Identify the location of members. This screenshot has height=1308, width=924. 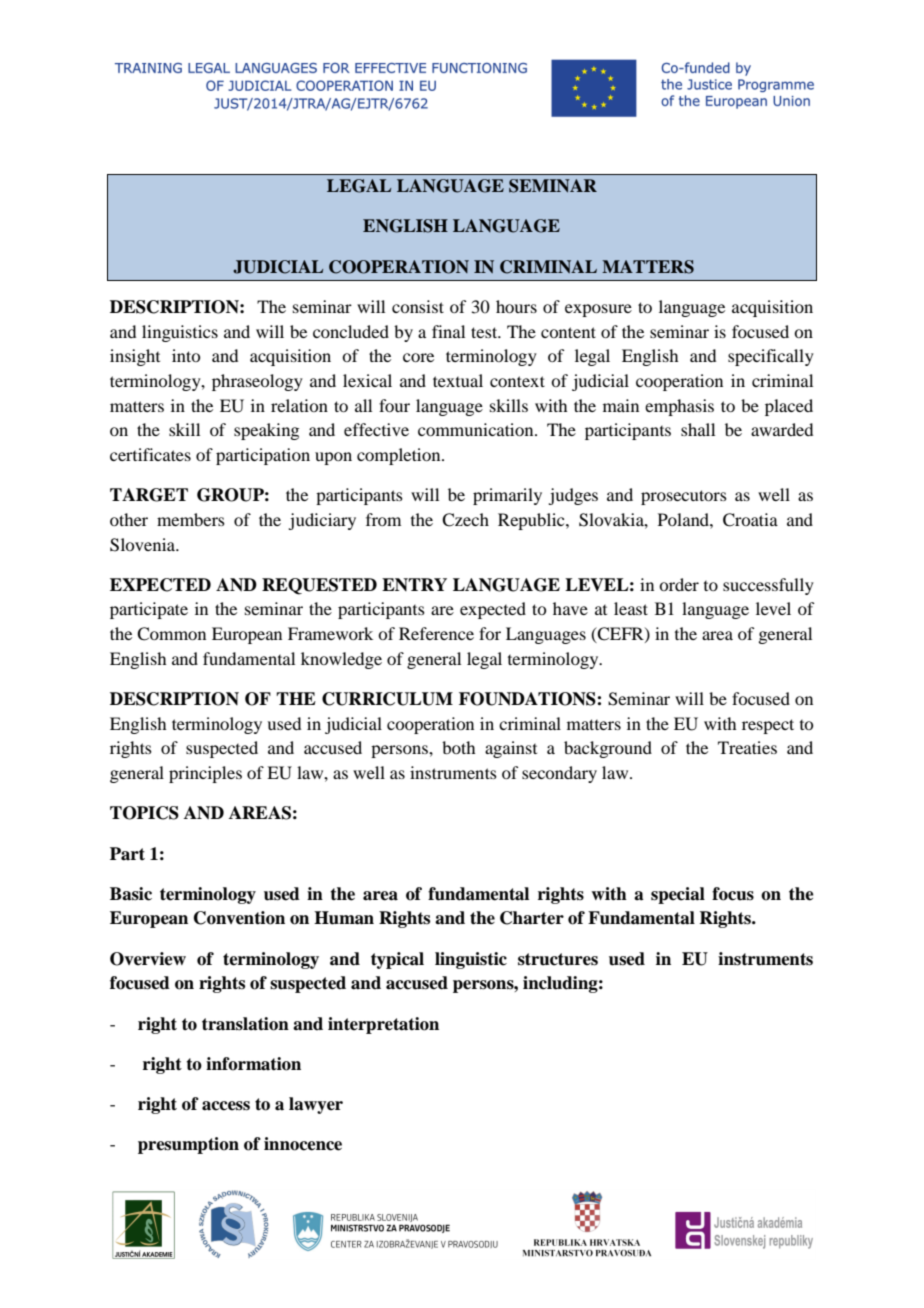
(191, 519).
